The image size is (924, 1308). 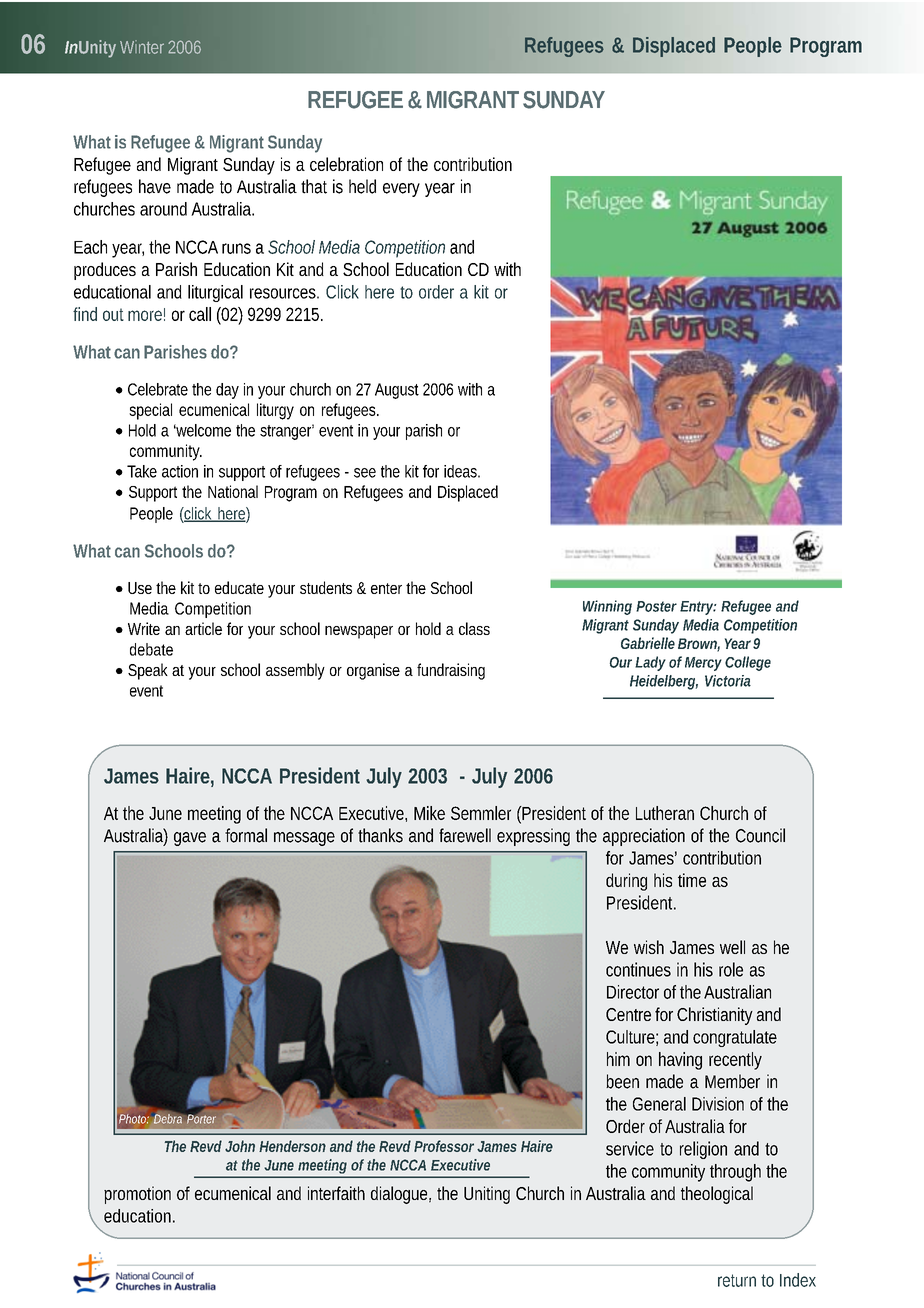 I want to click on Mercy, so click(x=703, y=664).
